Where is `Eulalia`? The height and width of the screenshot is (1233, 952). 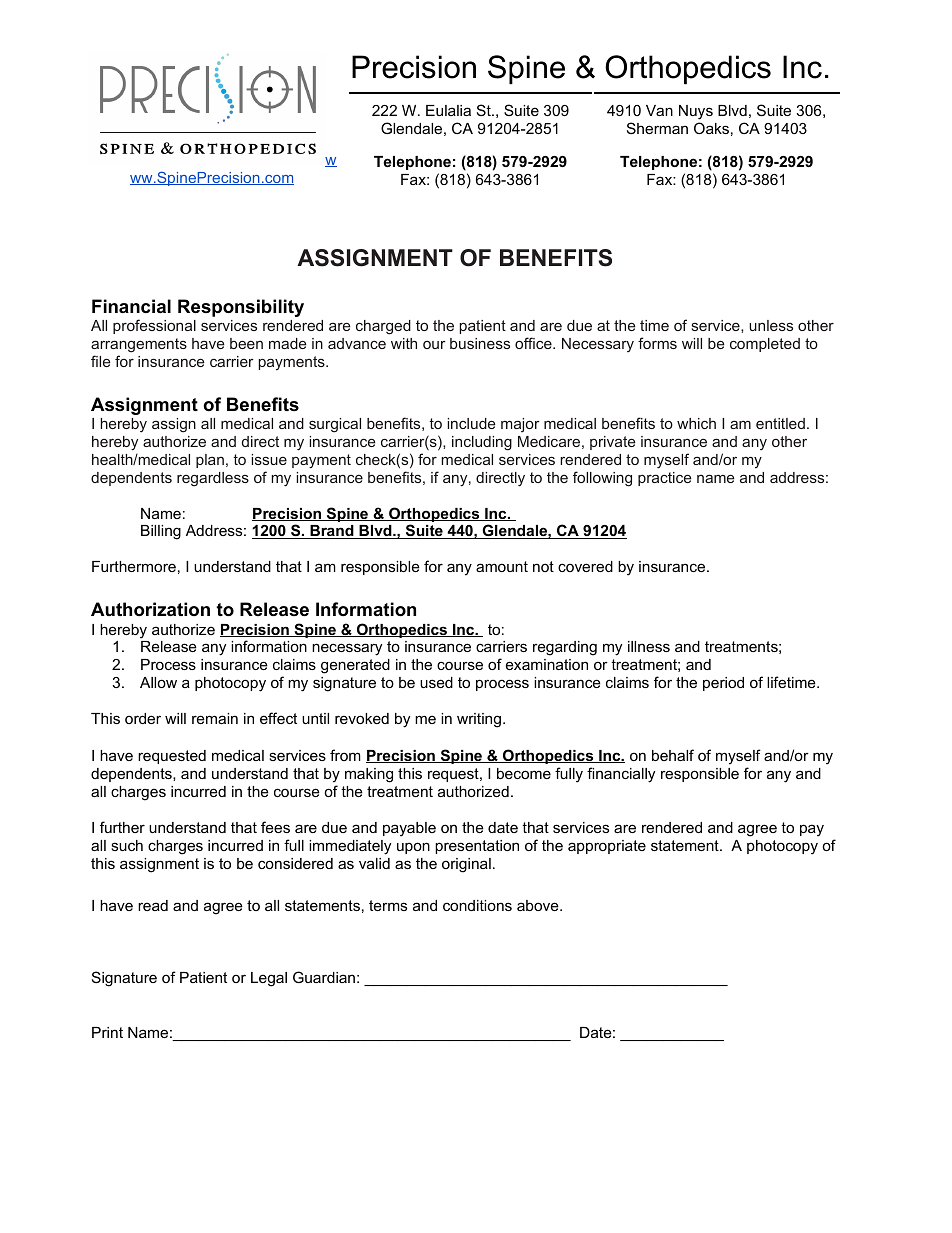
Eulalia is located at coordinates (448, 110).
